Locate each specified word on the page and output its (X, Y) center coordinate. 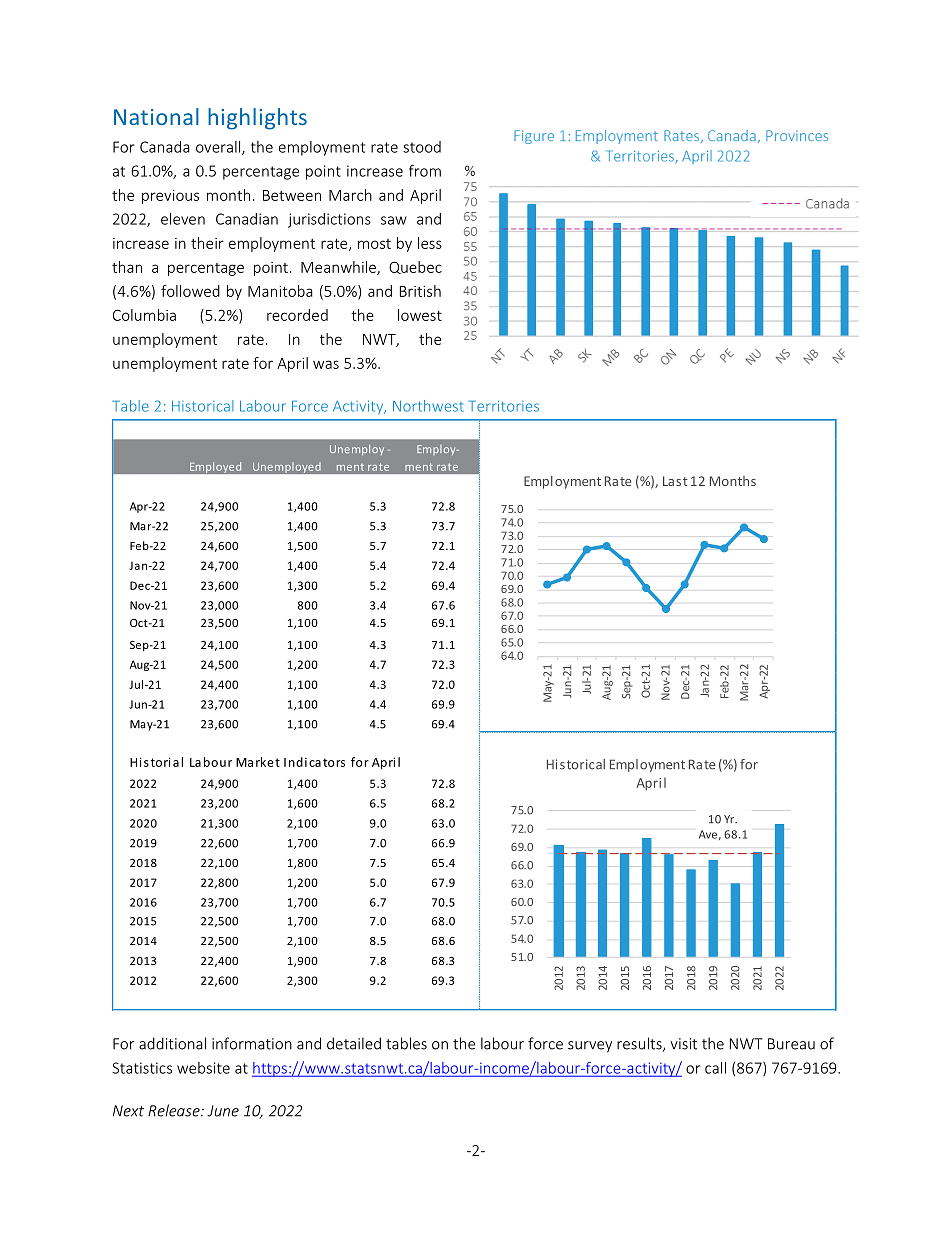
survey (590, 1047)
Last (675, 481)
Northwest (428, 406)
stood (422, 147)
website (203, 1068)
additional (172, 1043)
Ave (708, 834)
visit (683, 1044)
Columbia (144, 315)
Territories (503, 406)
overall (219, 148)
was (326, 364)
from (425, 170)
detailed (354, 1043)
